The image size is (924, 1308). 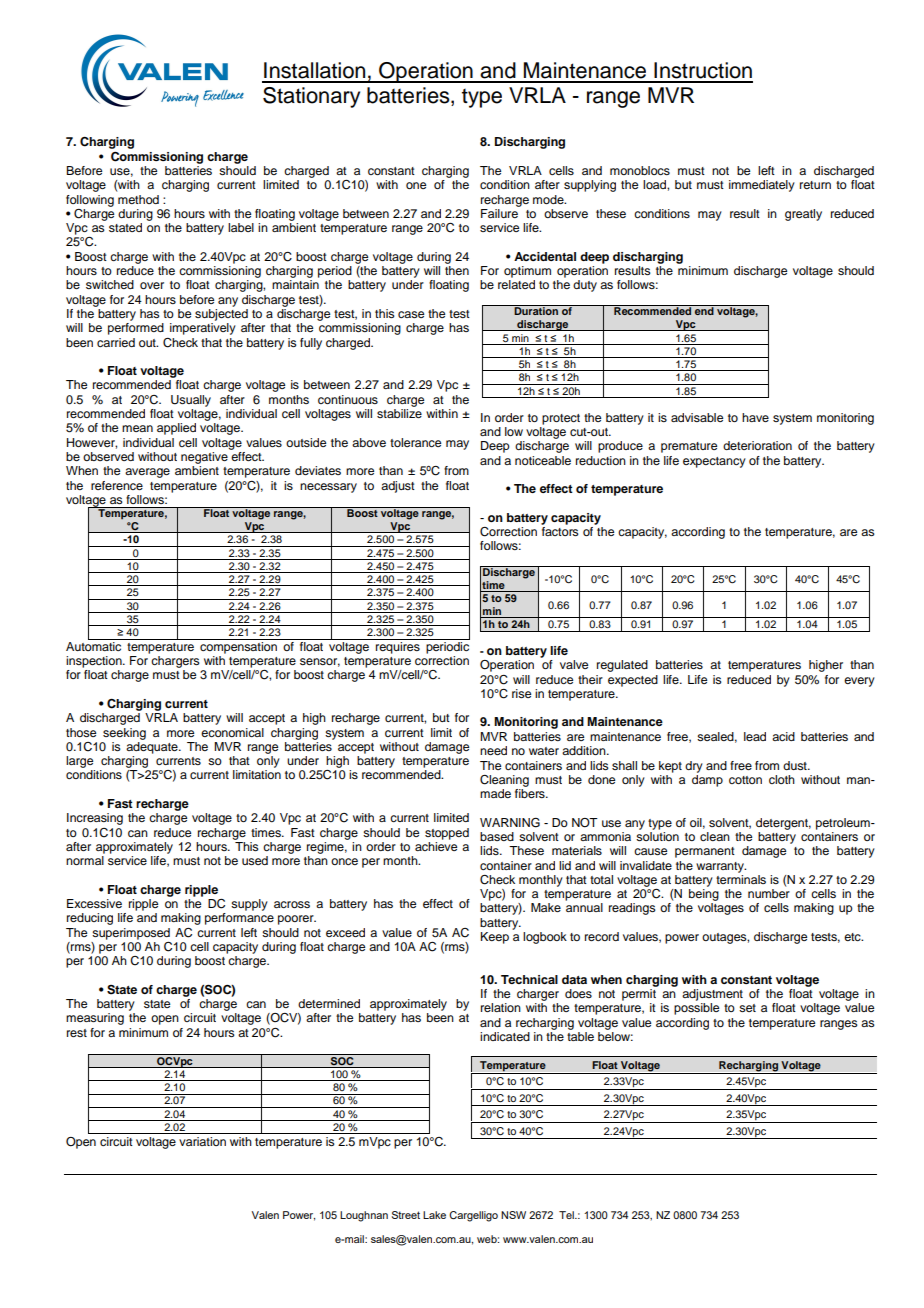 I want to click on detergent, so click(x=783, y=824).
